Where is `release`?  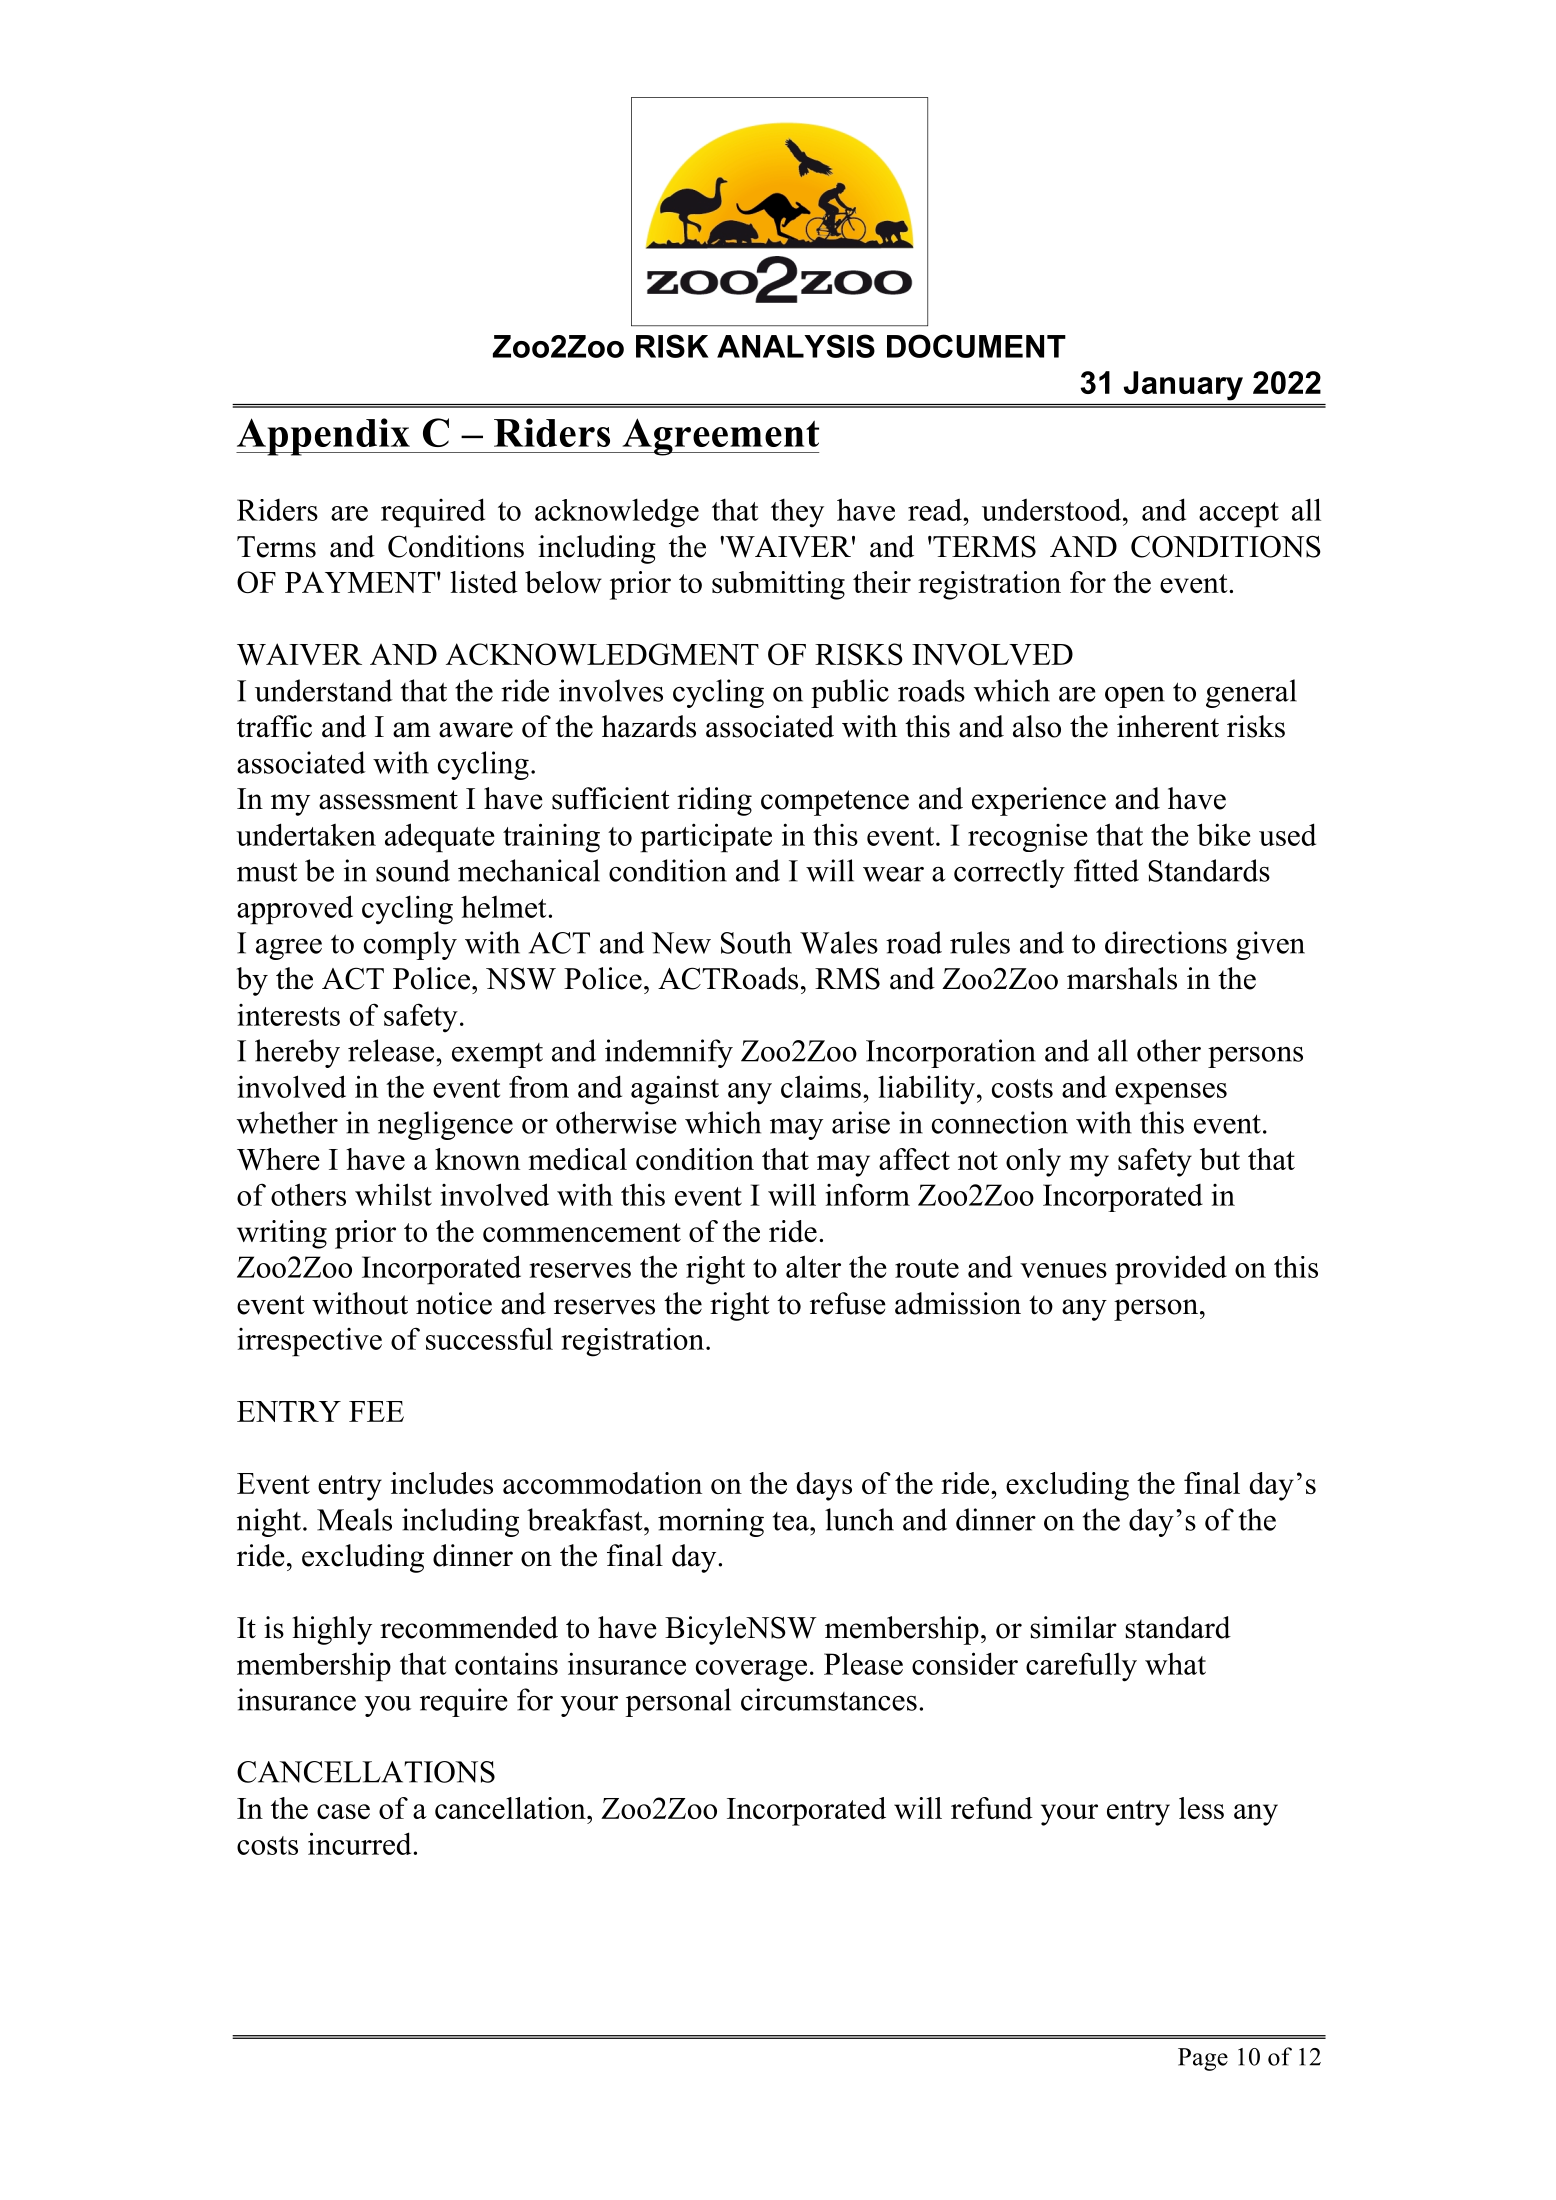
release is located at coordinates (392, 1050).
